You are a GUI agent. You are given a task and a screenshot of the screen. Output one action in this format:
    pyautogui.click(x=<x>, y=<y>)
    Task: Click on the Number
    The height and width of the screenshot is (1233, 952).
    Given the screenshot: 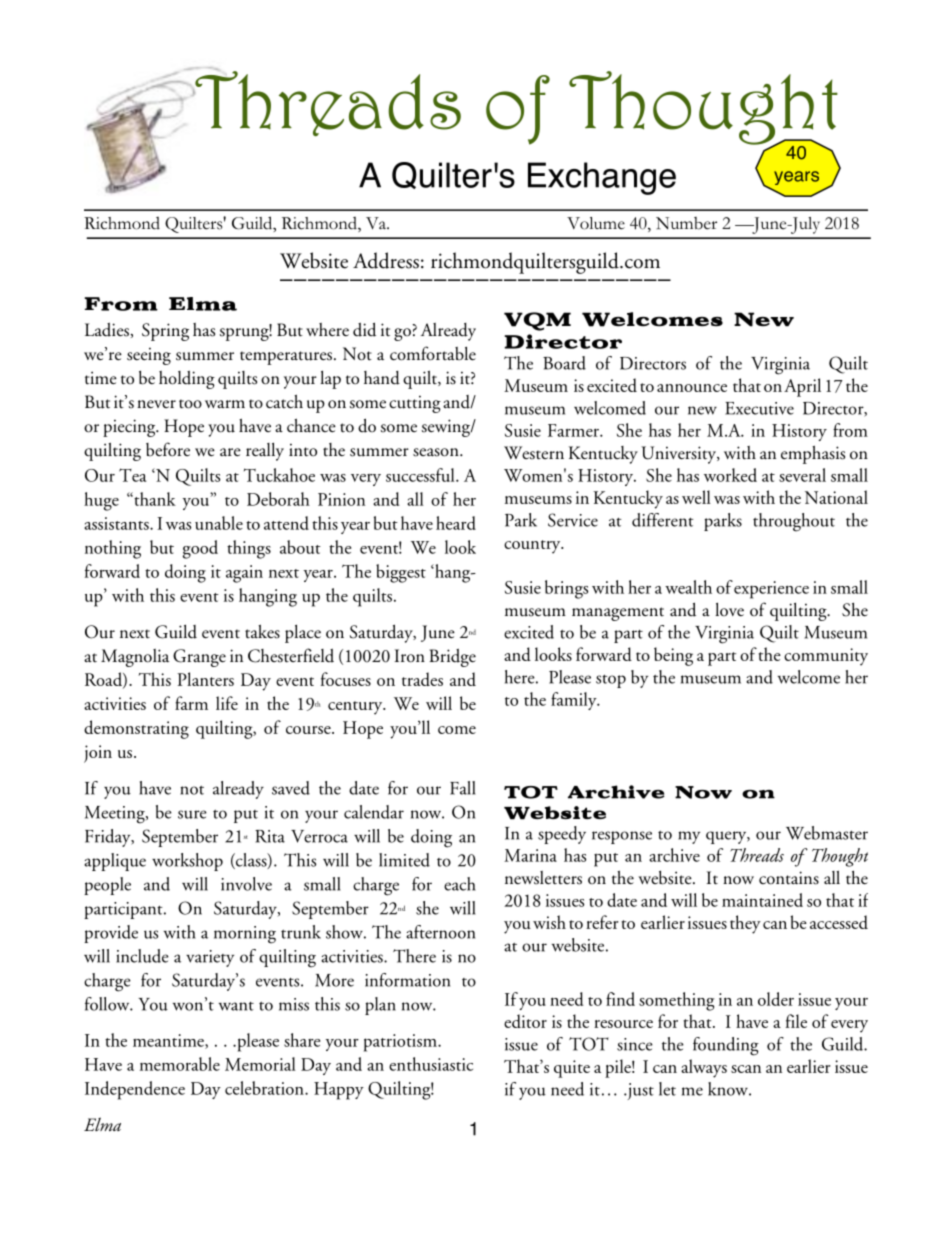 What is the action you would take?
    pyautogui.click(x=686, y=223)
